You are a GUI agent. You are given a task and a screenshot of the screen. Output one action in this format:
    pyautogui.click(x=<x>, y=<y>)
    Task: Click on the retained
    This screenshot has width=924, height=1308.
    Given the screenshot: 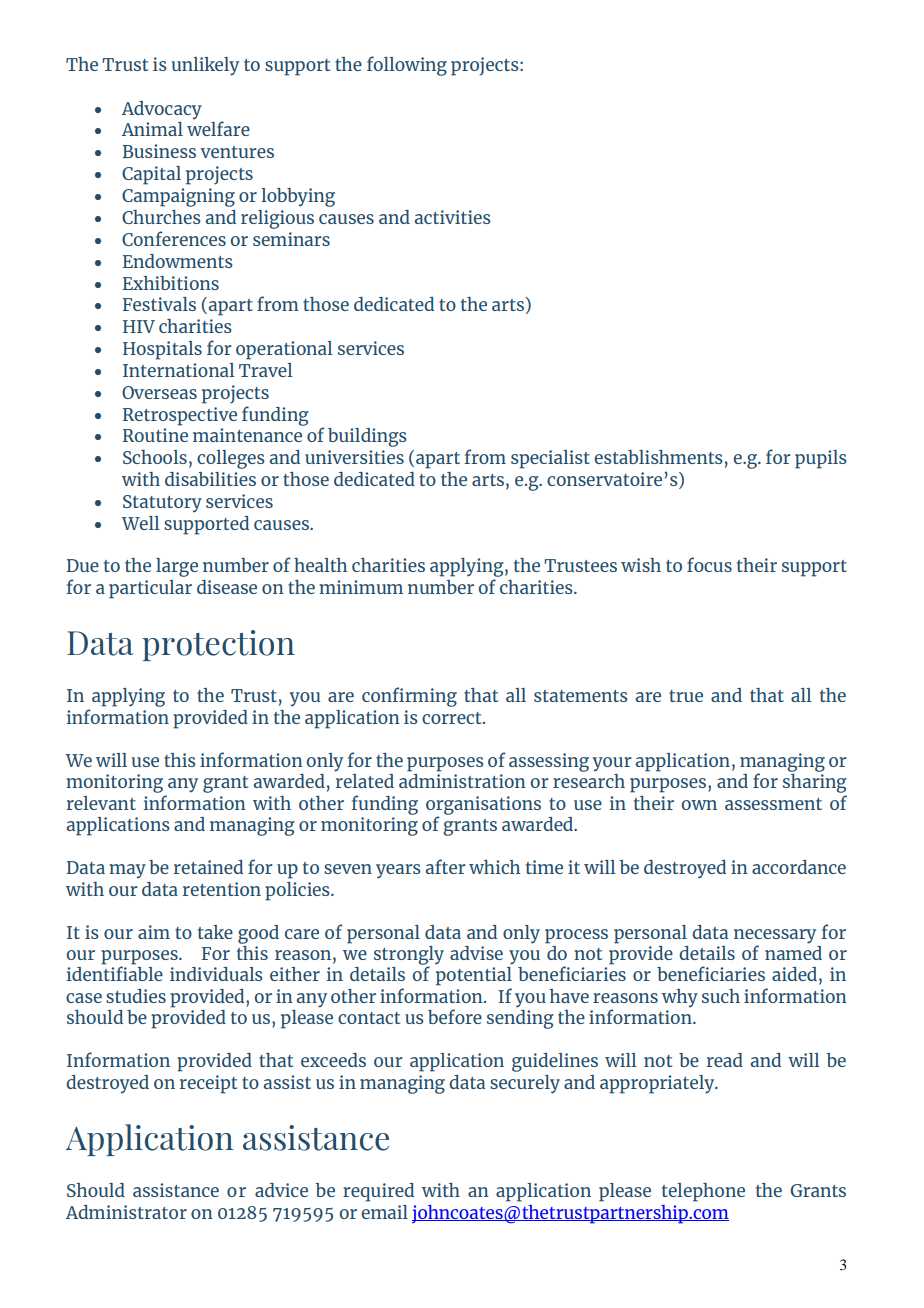 What is the action you would take?
    pyautogui.click(x=208, y=867)
